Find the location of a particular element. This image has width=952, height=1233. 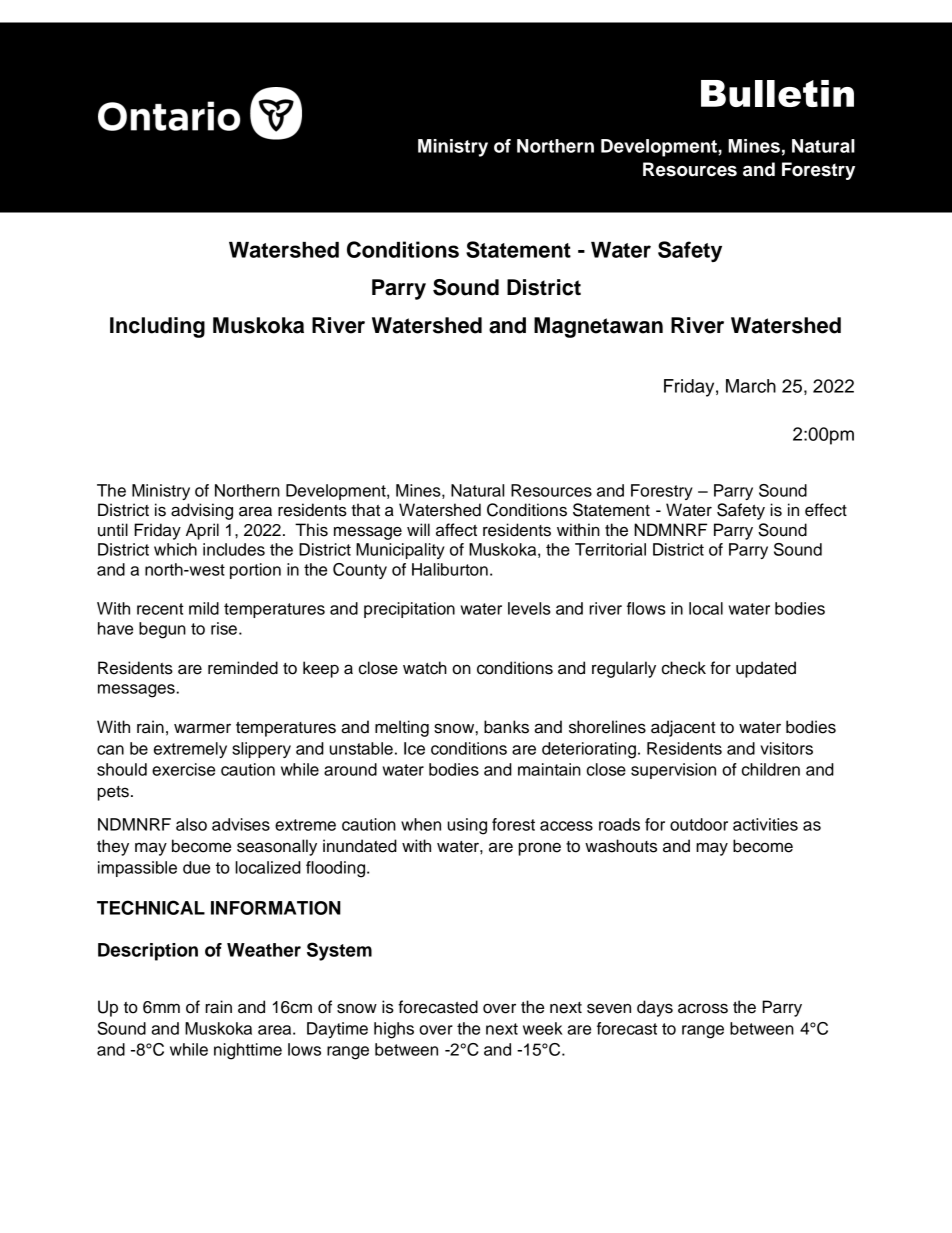

Including is located at coordinates (157, 327).
